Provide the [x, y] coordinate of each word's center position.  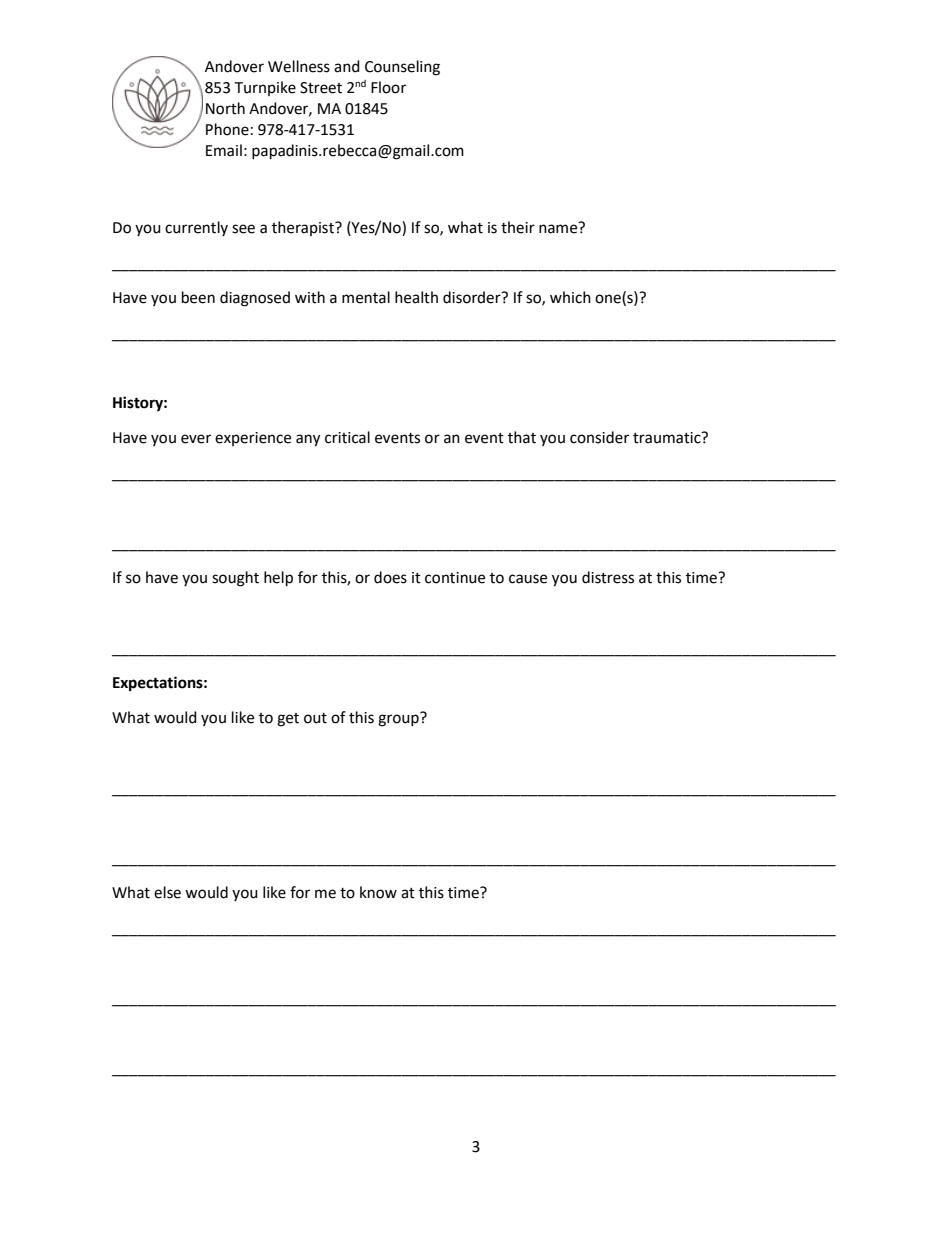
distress [608, 577]
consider [599, 437]
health [416, 297]
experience [253, 439]
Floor [388, 87]
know [378, 892]
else [167, 892]
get [288, 720]
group [399, 719]
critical [347, 437]
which [570, 297]
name [559, 228]
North [225, 108]
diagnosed [255, 299]
